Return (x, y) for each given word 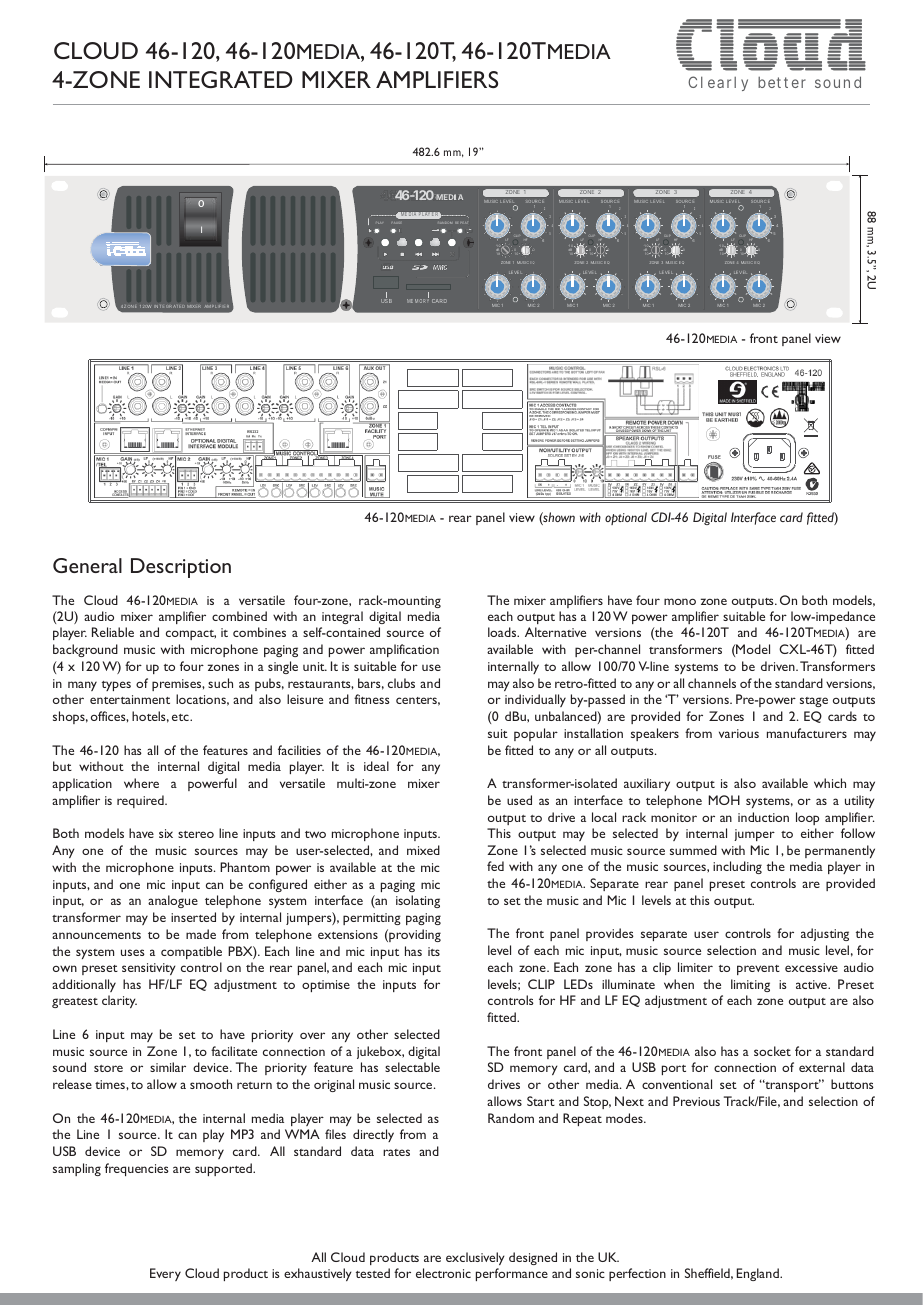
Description (181, 568)
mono (680, 601)
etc (181, 717)
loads (503, 632)
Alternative (555, 632)
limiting (750, 985)
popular (536, 734)
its (434, 951)
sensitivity (149, 969)
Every (165, 1274)
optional (626, 518)
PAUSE (397, 223)
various (739, 733)
